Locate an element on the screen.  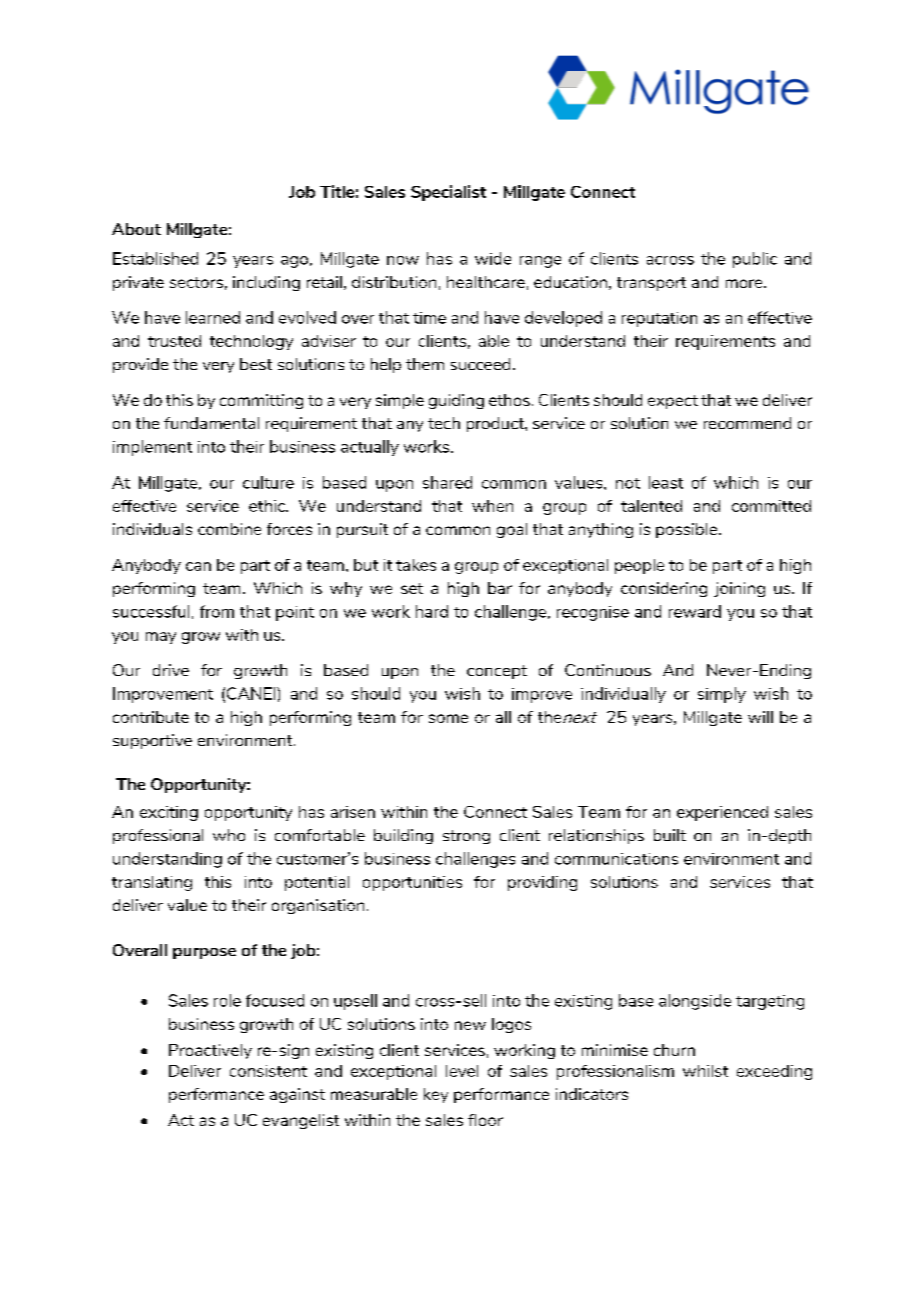
Proactively is located at coordinates (210, 1051).
